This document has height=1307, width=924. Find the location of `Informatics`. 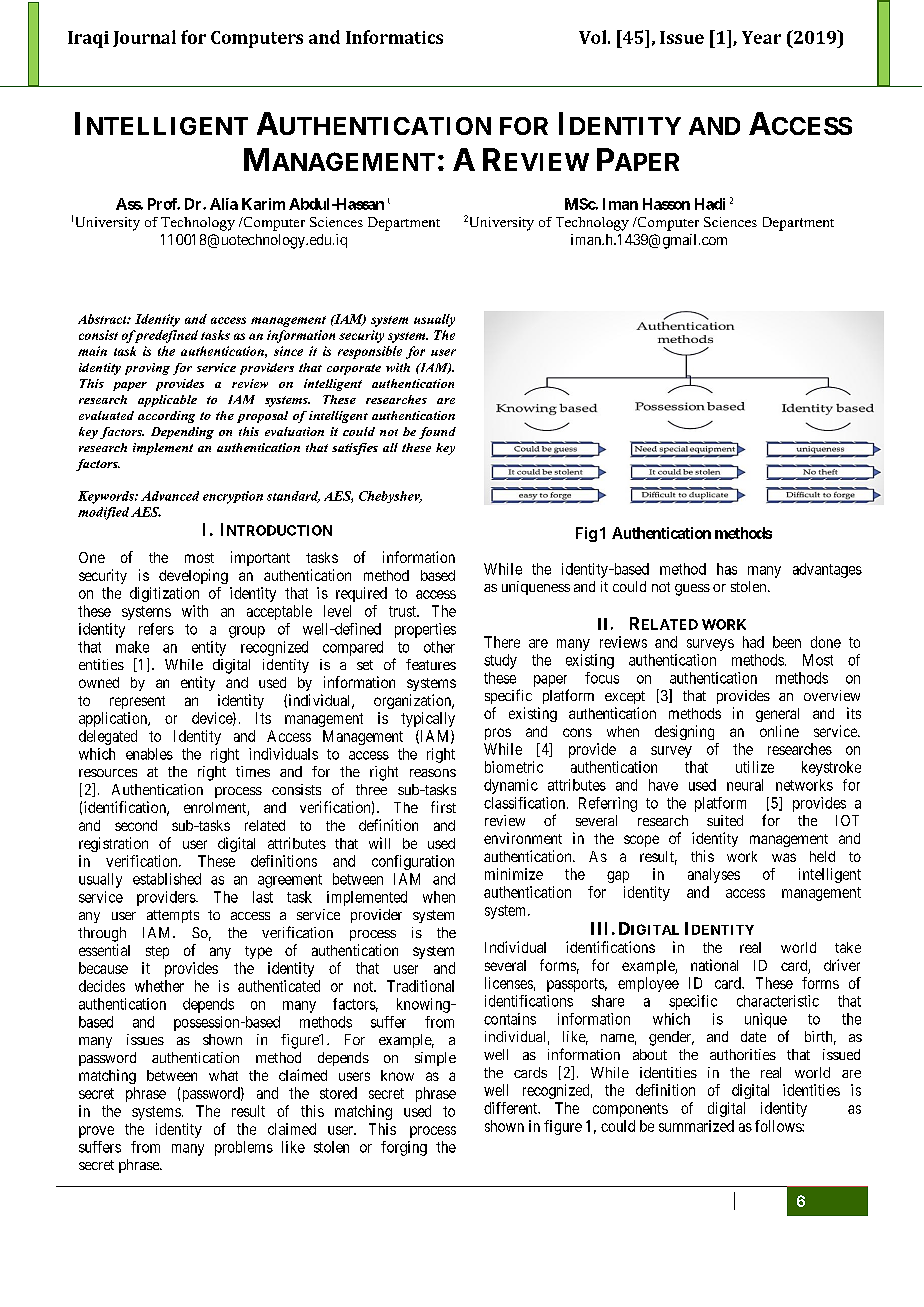

Informatics is located at coordinates (394, 37).
